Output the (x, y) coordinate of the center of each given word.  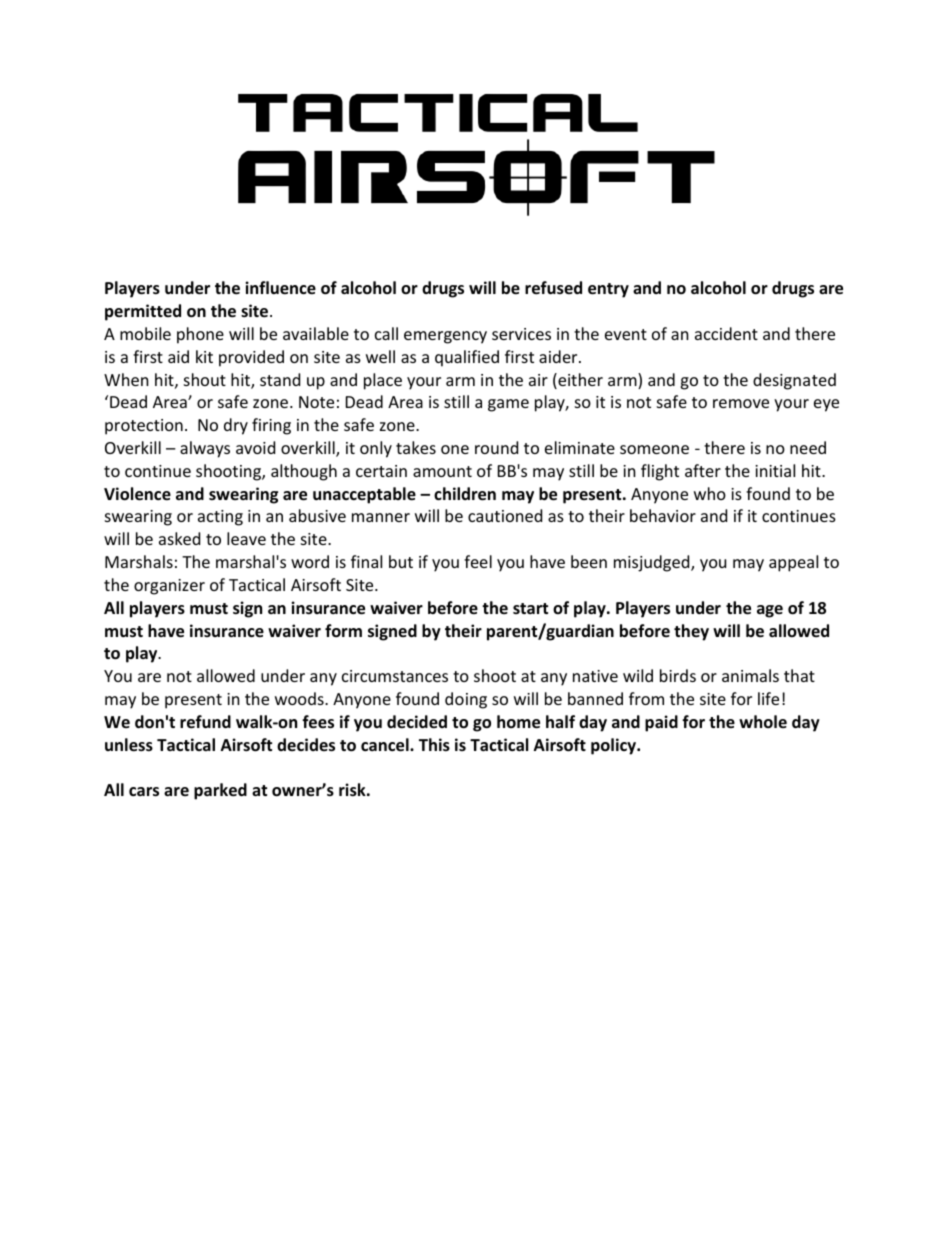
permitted (143, 312)
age (770, 611)
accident (726, 333)
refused (553, 288)
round (496, 447)
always (205, 449)
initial (775, 470)
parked (220, 791)
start (530, 608)
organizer (169, 587)
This (434, 745)
